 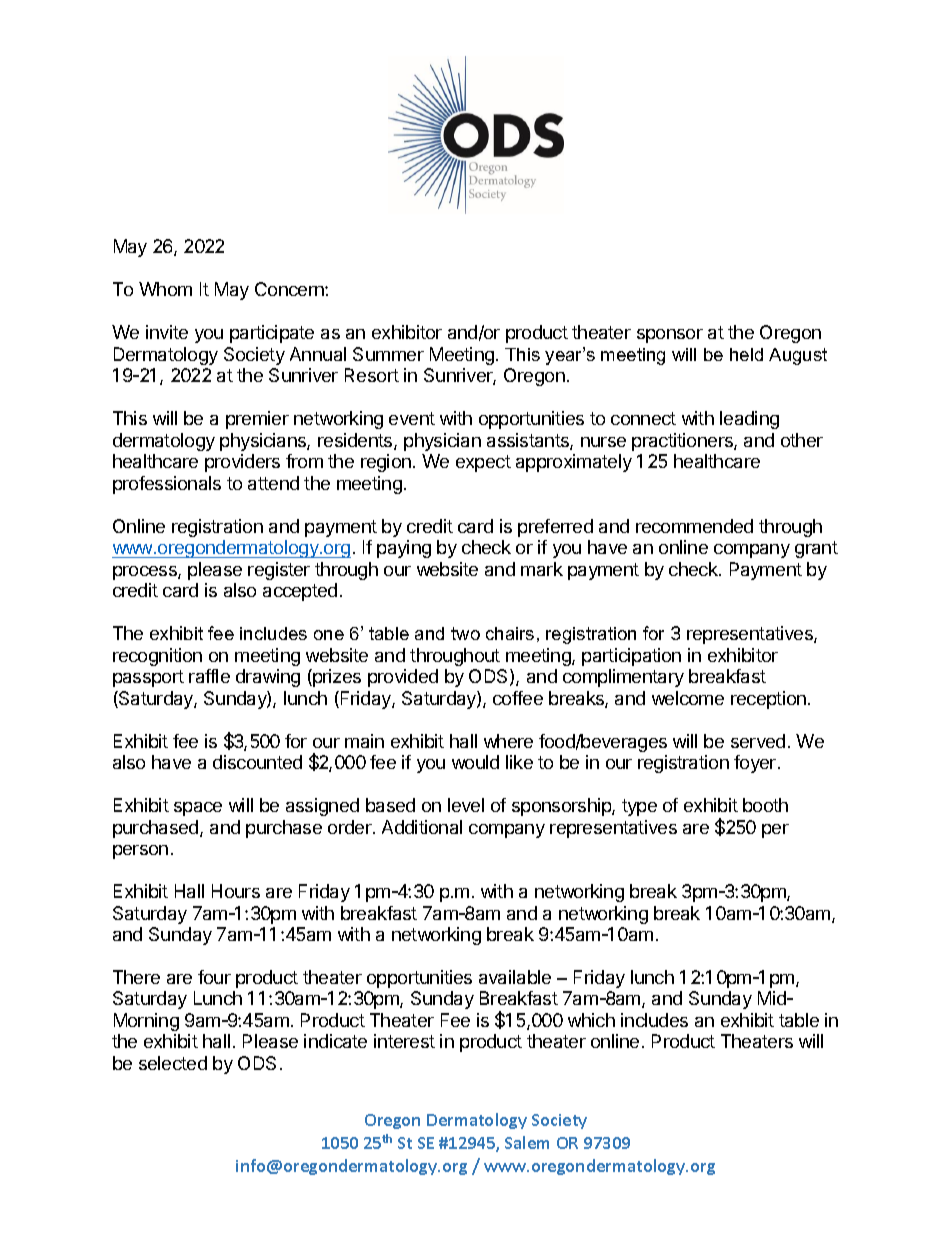 What do you see at coordinates (422, 827) in the screenshot?
I see `Additional` at bounding box center [422, 827].
